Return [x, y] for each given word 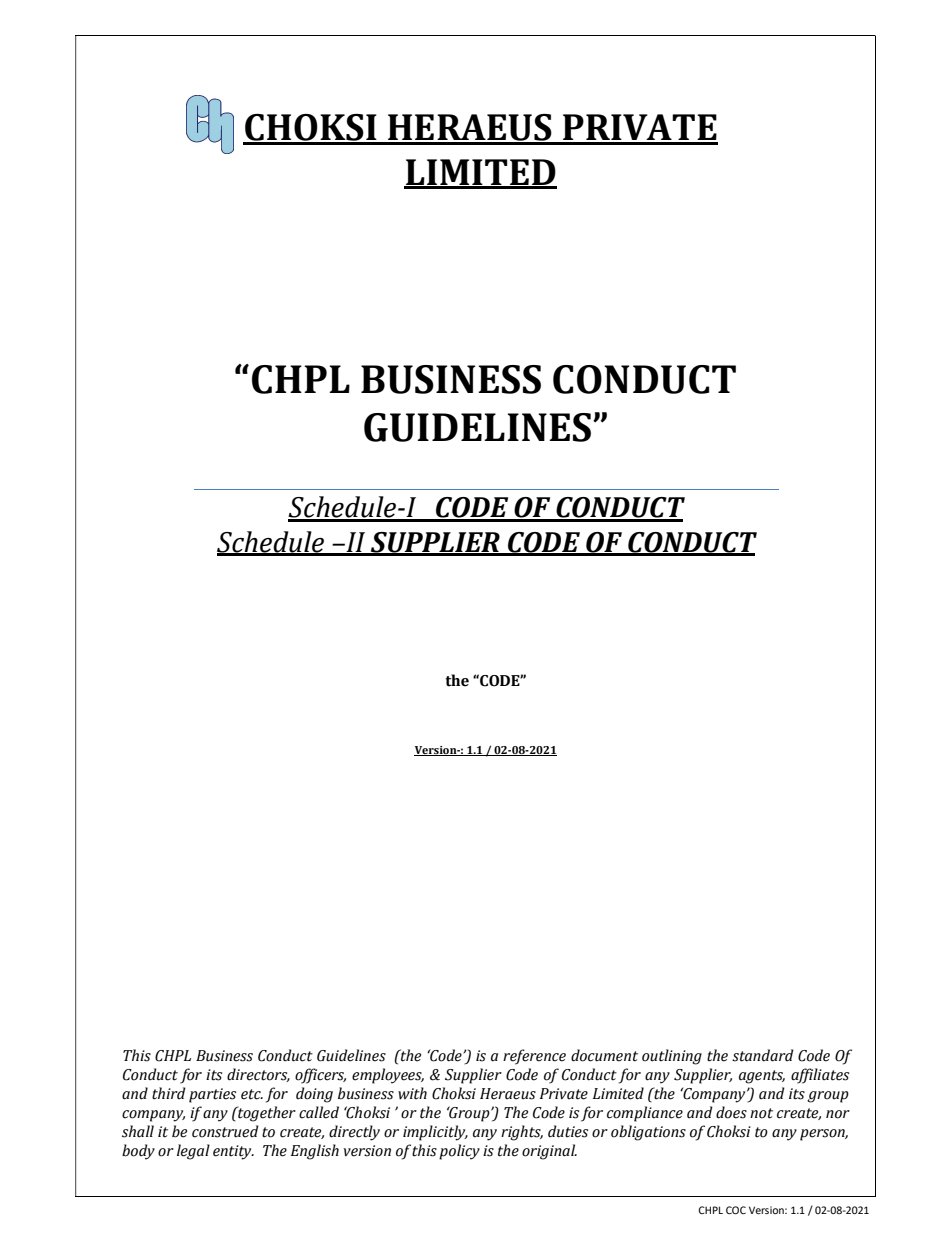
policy [459, 1152]
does [731, 1112]
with [412, 1093]
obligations [648, 1133]
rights [522, 1133]
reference [534, 1057]
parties [212, 1095]
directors [258, 1075]
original [549, 1152]
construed [225, 1131]
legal [193, 1152]
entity [233, 1152]
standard [763, 1055]
